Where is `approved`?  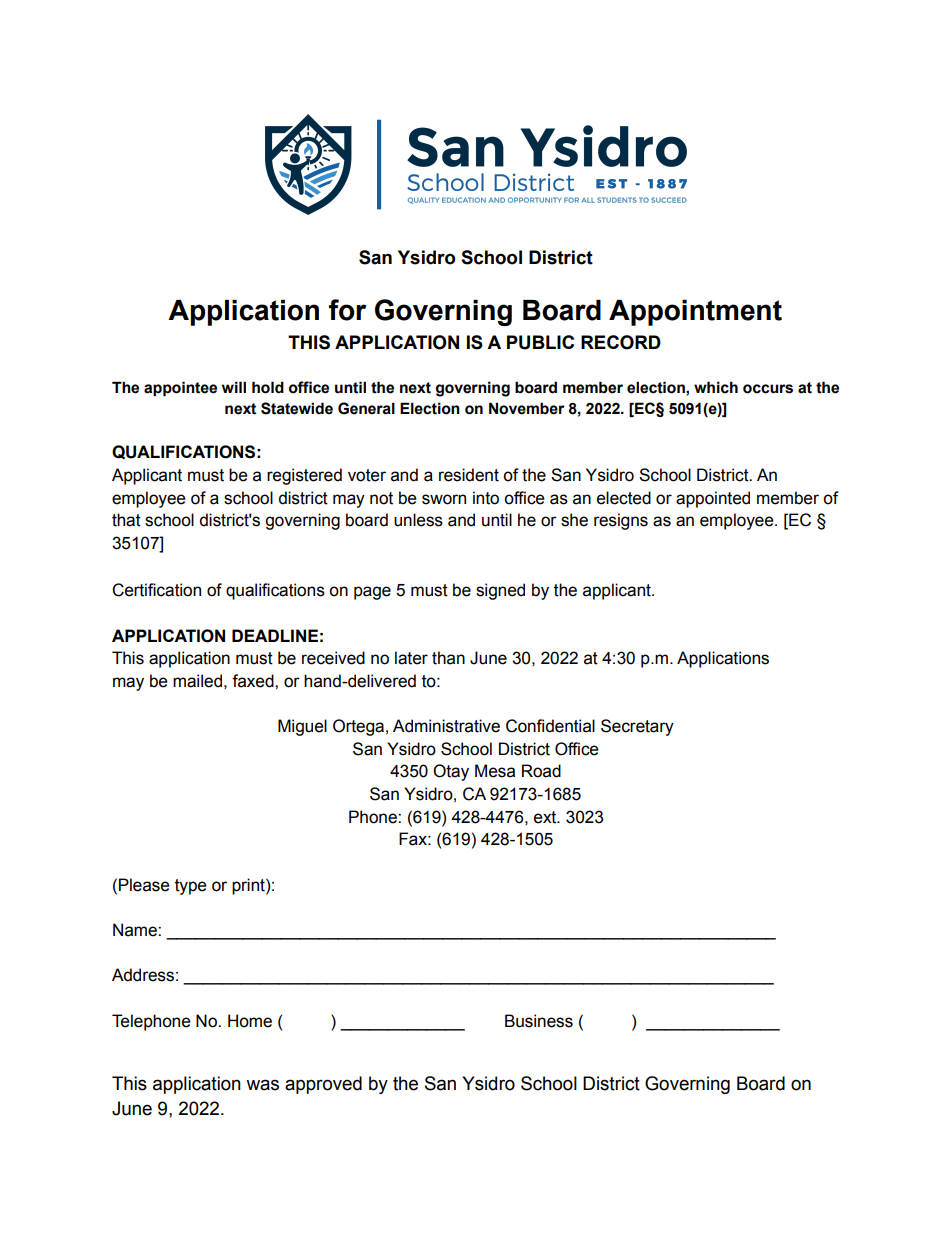 approved is located at coordinates (323, 1085).
